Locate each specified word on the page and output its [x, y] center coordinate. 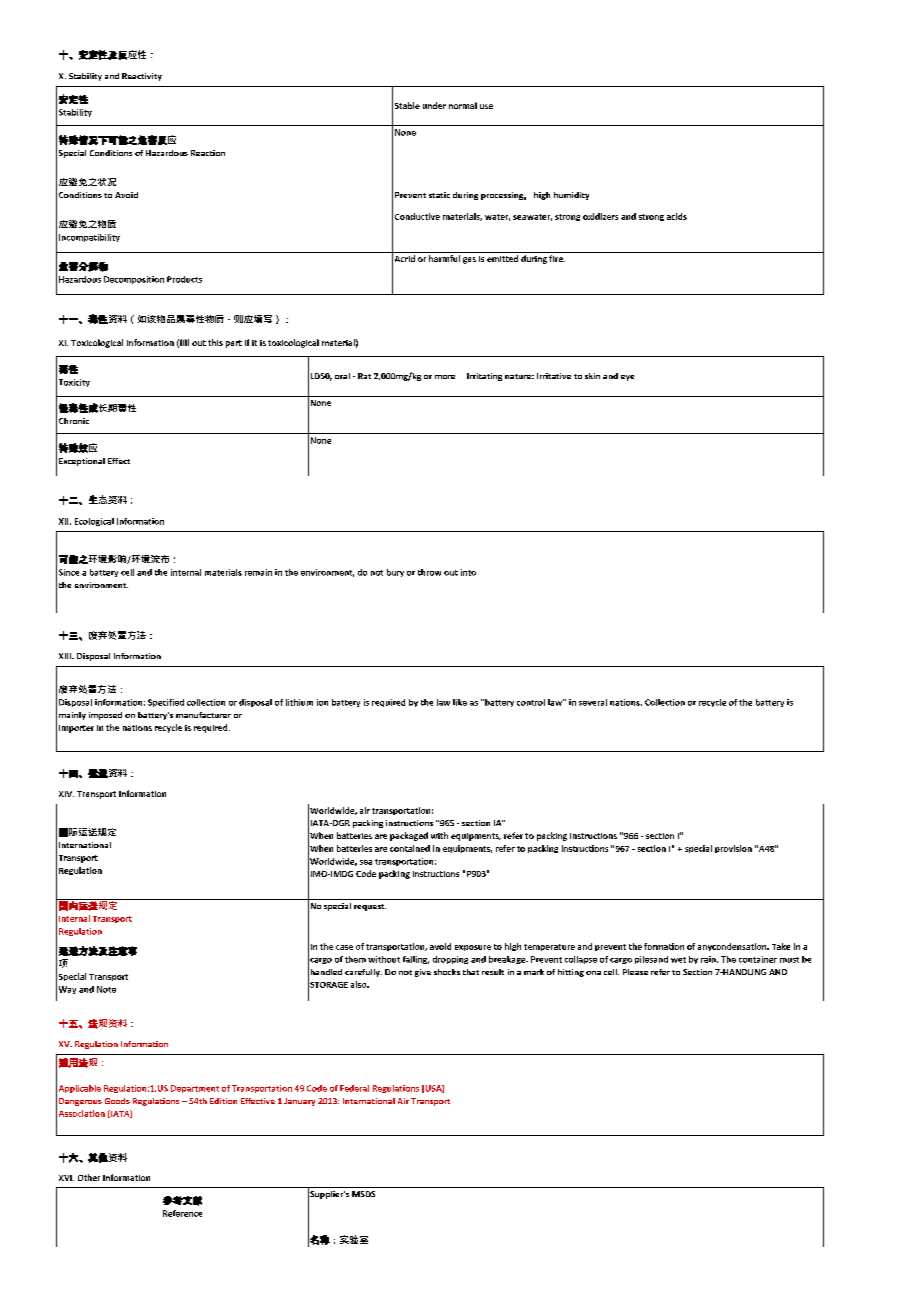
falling [416, 960]
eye [627, 378]
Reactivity [142, 77]
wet [678, 960]
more [445, 377]
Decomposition [134, 280]
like [460, 702]
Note [106, 989]
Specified [166, 703]
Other [89, 1177]
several [593, 702]
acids [677, 216]
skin [592, 376]
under [434, 105]
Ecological [94, 522]
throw [429, 572]
